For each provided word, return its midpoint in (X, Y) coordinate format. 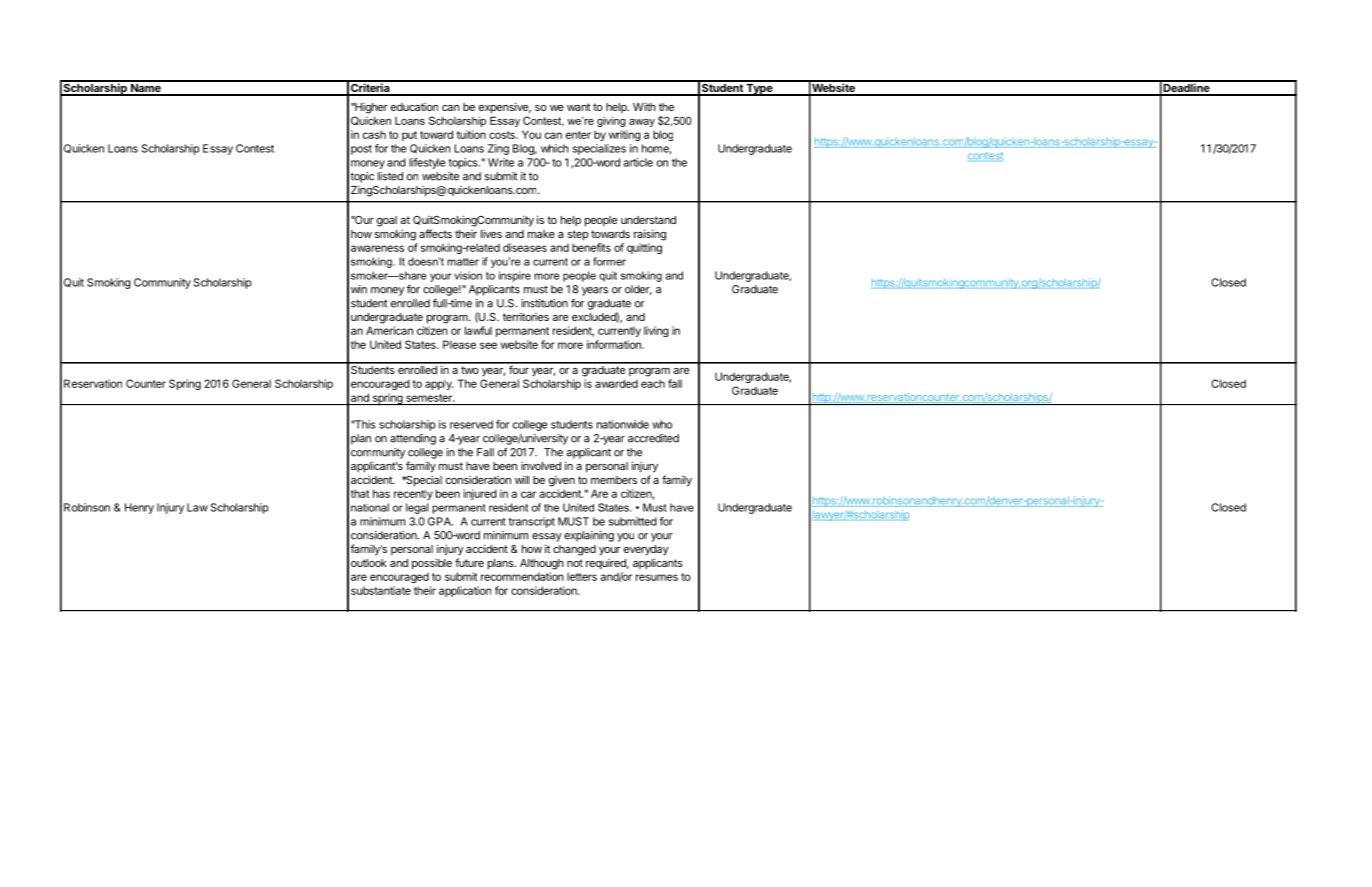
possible (432, 564)
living (656, 331)
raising (650, 235)
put (409, 136)
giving (611, 121)
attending (413, 439)
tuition (471, 134)
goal (387, 221)
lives (491, 233)
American (389, 330)
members (614, 480)
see (488, 345)
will (522, 479)
